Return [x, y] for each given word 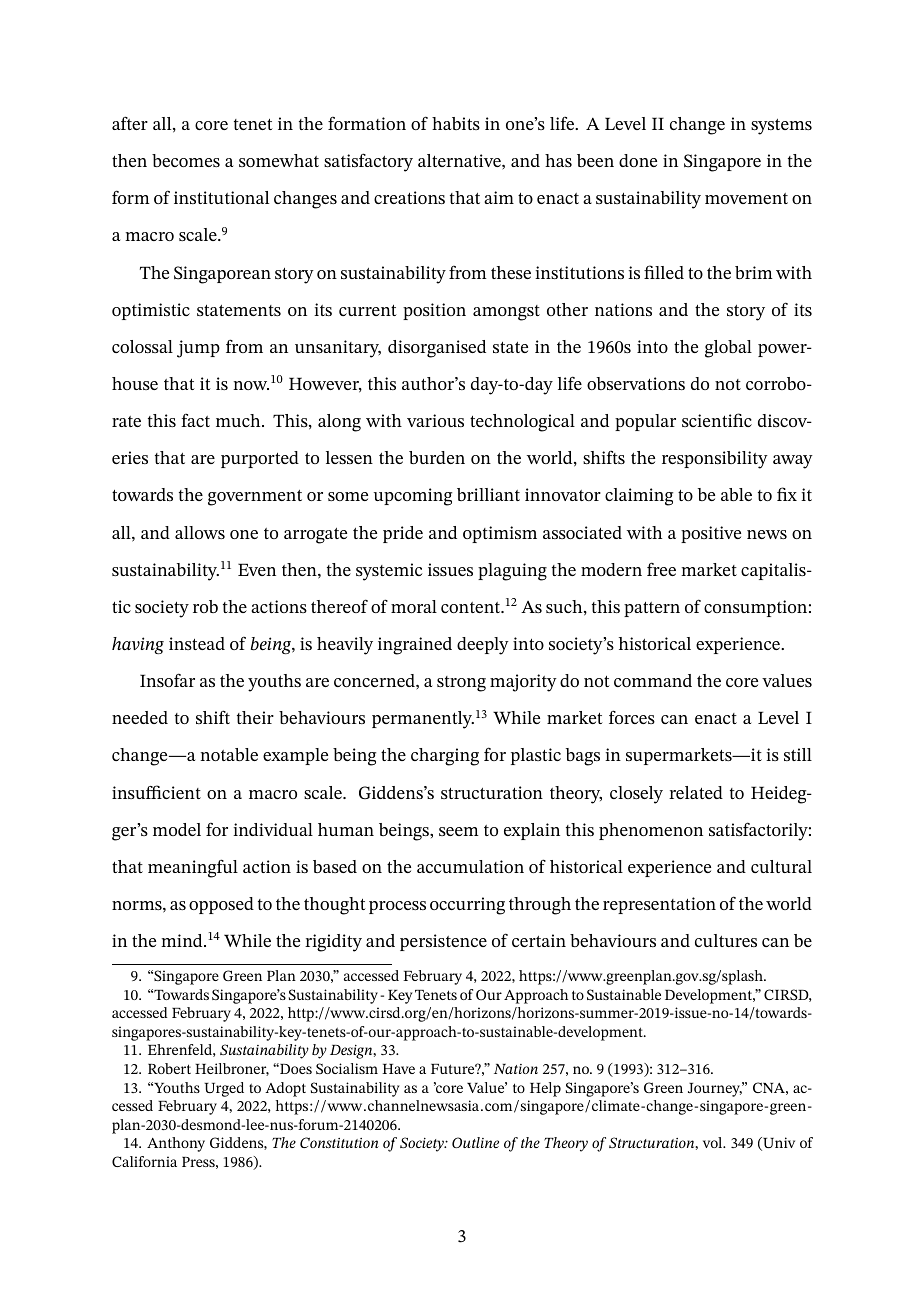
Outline [475, 1142]
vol [714, 1142]
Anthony [176, 1144]
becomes [186, 160]
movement [746, 198]
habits [456, 123]
